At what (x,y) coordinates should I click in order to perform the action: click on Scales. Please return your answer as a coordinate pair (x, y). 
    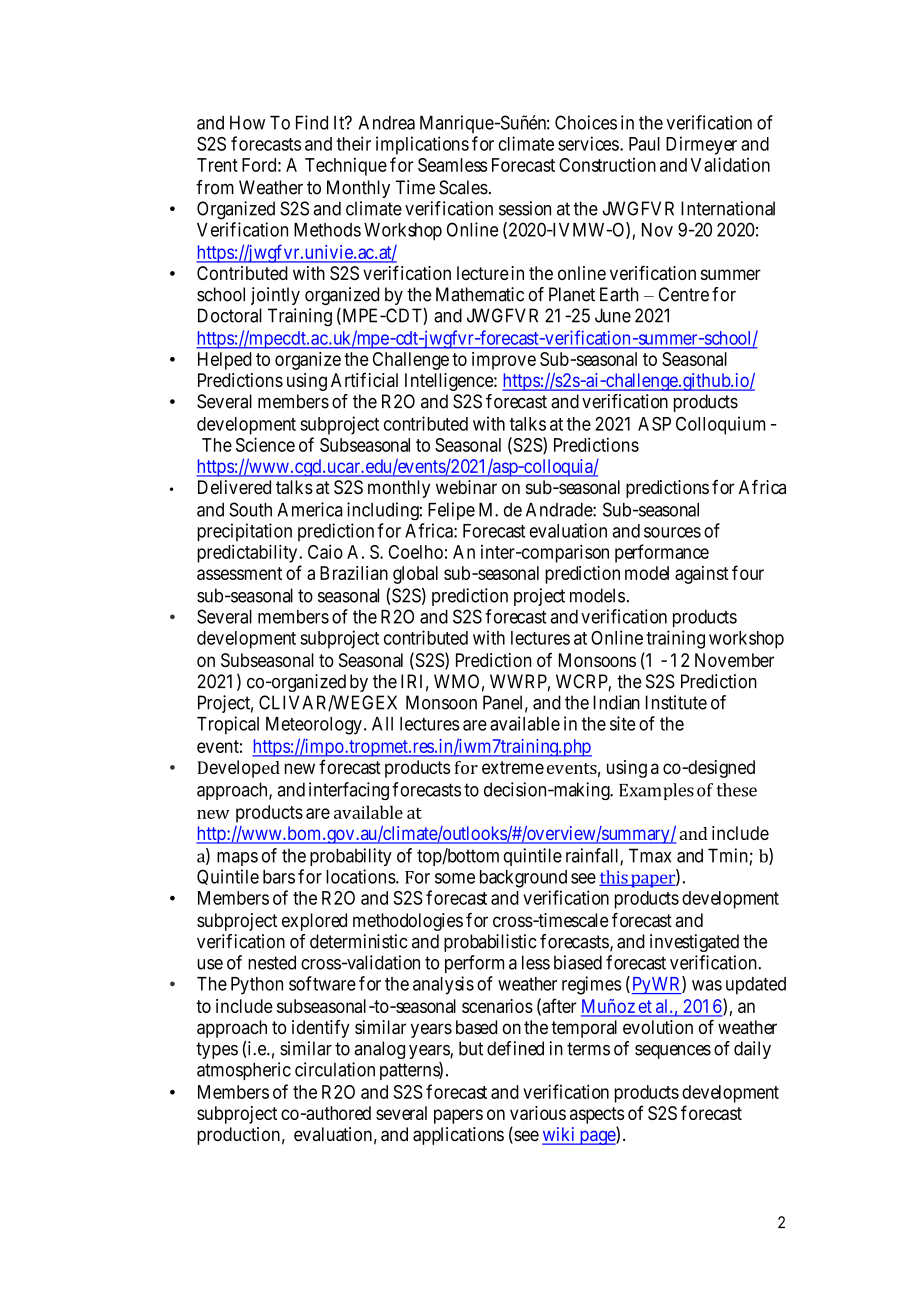
    Looking at the image, I should click on (463, 187).
